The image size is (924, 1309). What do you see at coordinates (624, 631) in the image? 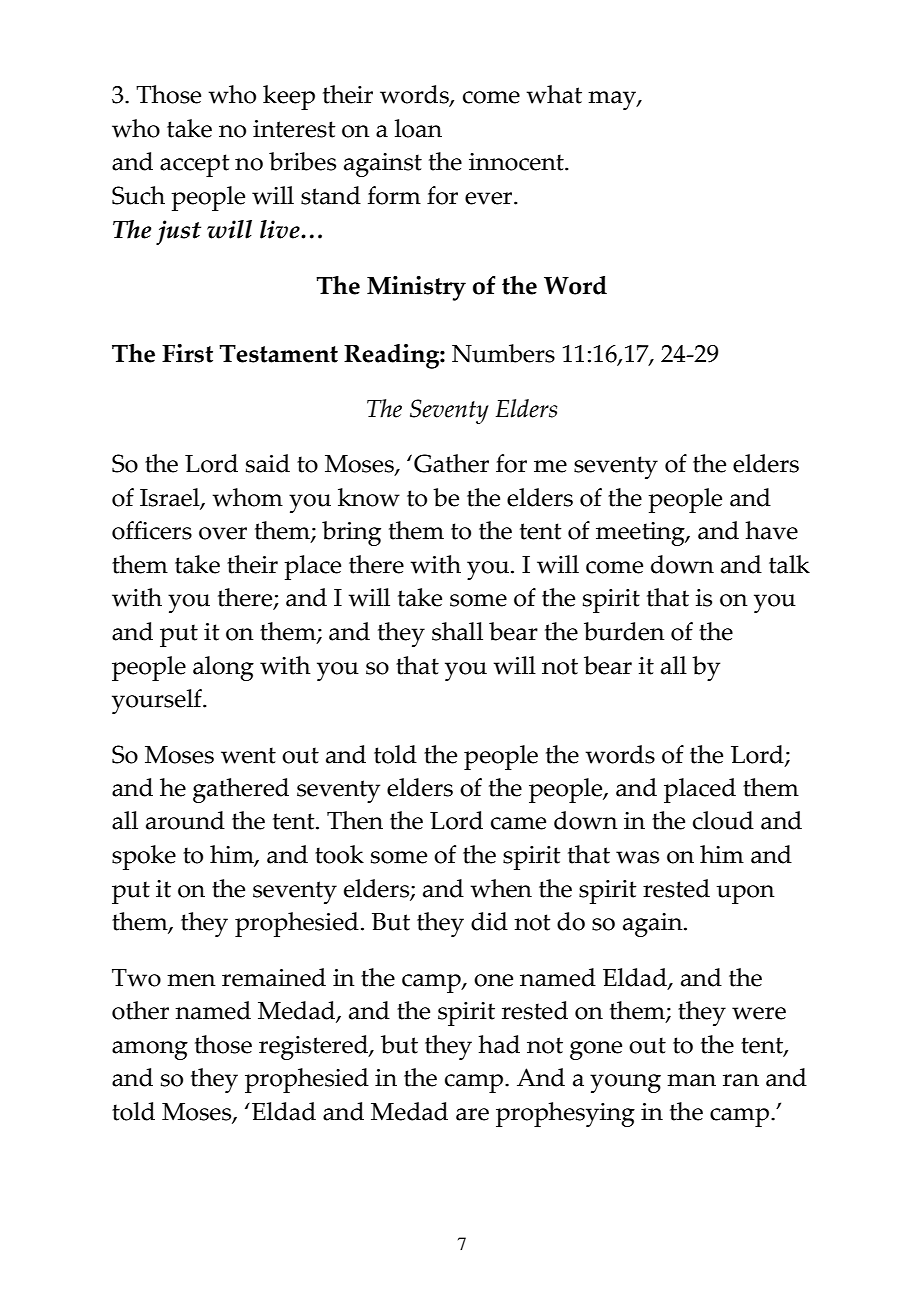
I see `burden` at bounding box center [624, 631].
